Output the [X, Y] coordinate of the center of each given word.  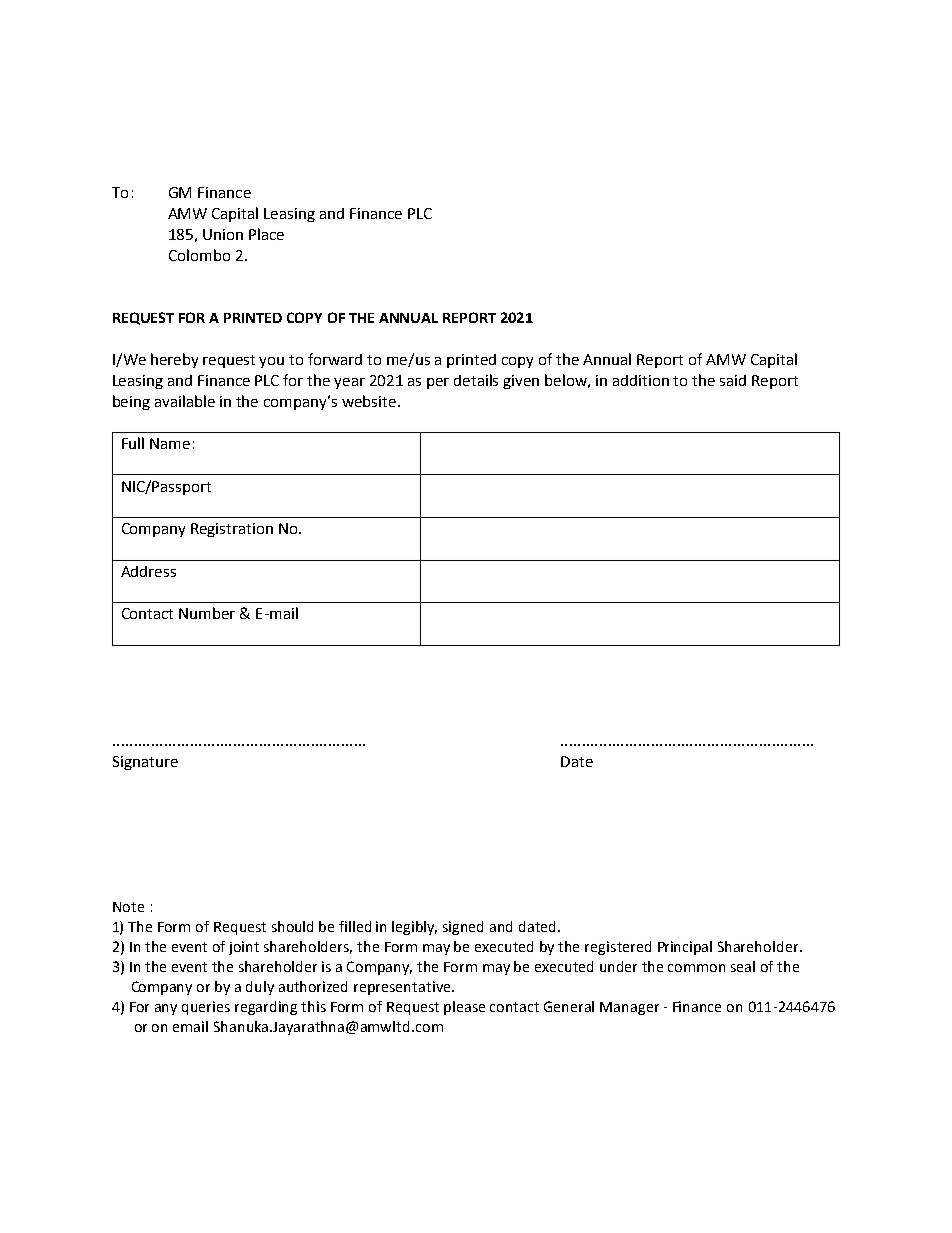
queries [206, 1008]
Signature [145, 763]
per [438, 383]
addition [641, 380]
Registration [232, 530]
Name [170, 443]
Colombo [199, 255]
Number [207, 613]
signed [463, 928]
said [733, 380]
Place [266, 234]
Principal [685, 948]
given [521, 382]
